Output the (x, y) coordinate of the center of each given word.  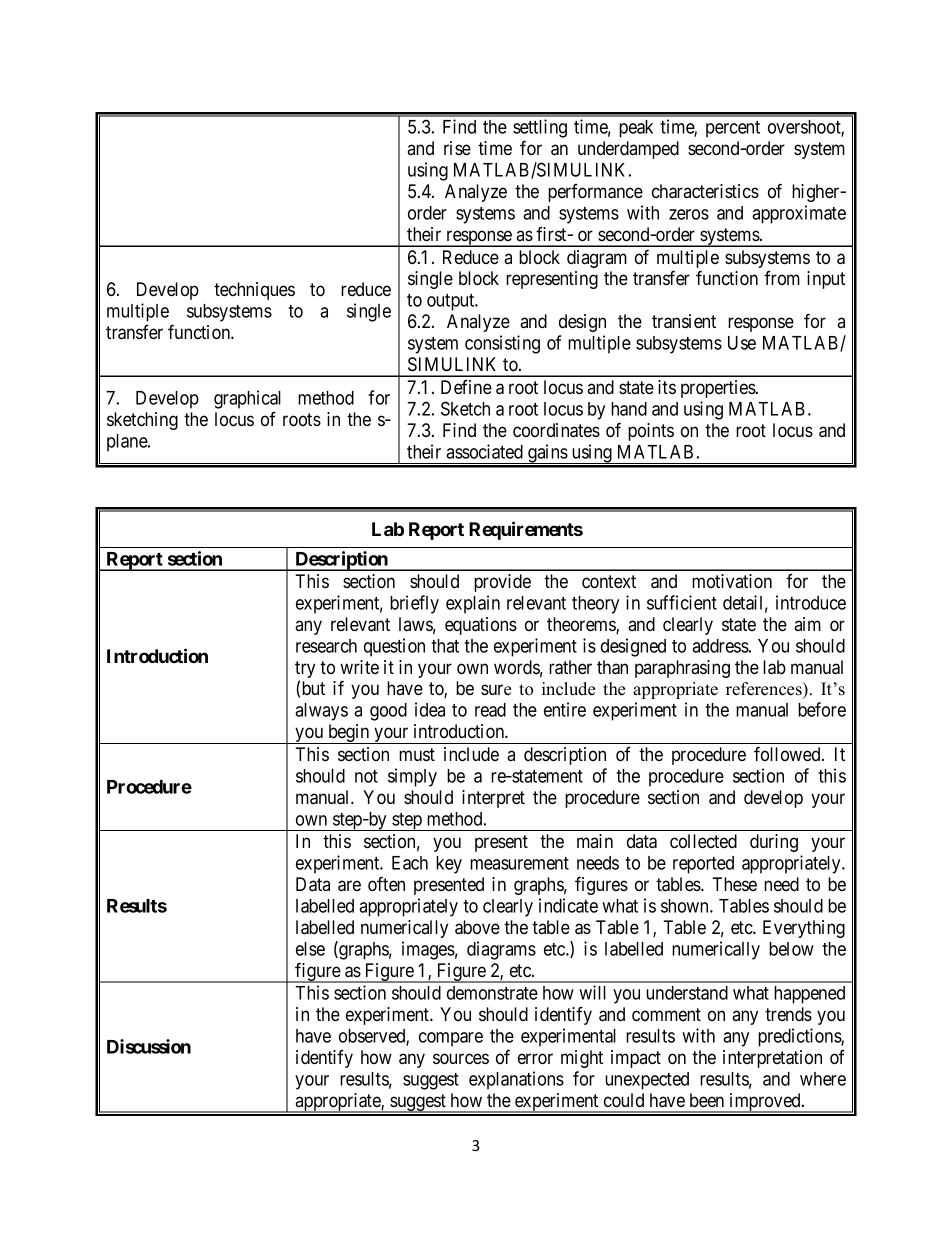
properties (718, 389)
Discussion (149, 1046)
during (774, 843)
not (366, 776)
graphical (247, 399)
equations (481, 626)
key (449, 865)
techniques (254, 291)
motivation (732, 581)
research (326, 646)
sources (461, 1059)
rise (457, 148)
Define (466, 387)
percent (733, 129)
